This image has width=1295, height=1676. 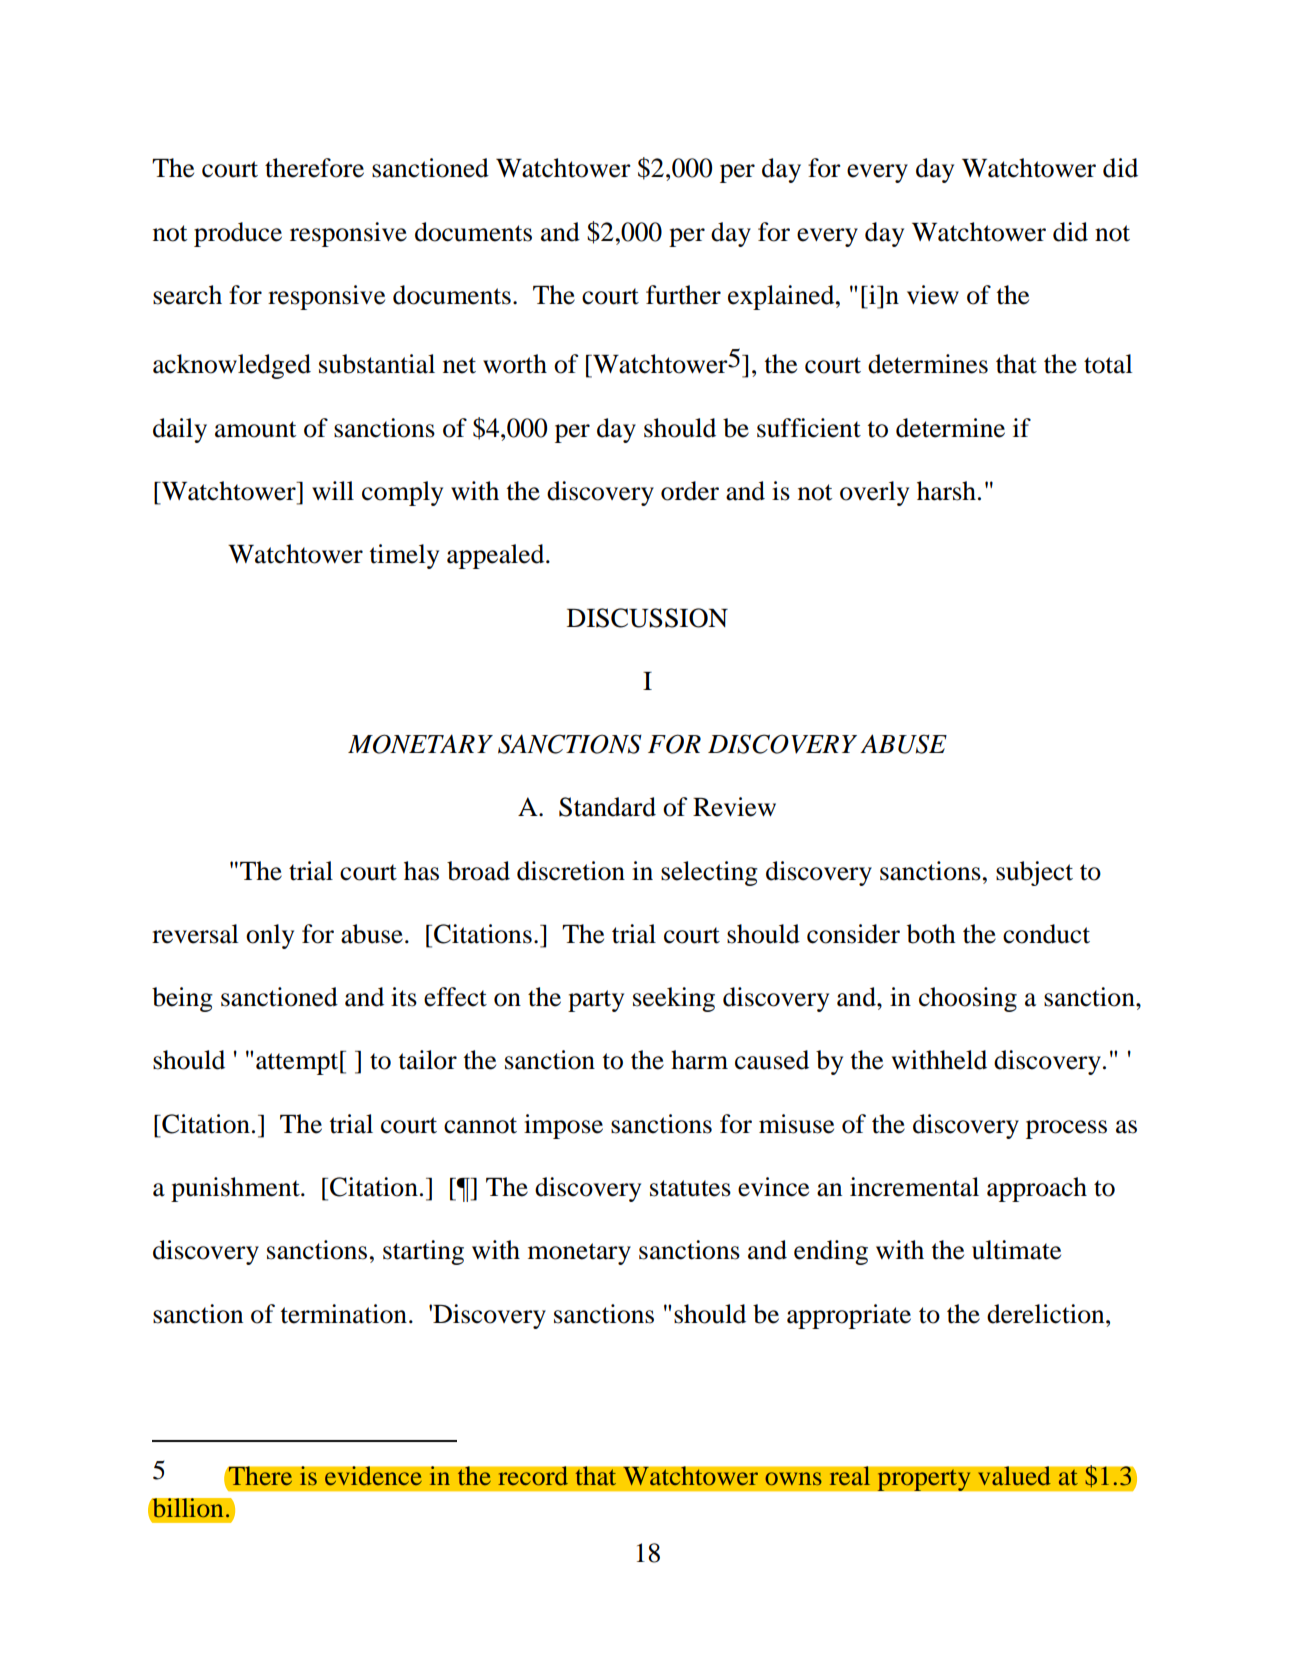 What do you see at coordinates (344, 1314) in the image?
I see `termination` at bounding box center [344, 1314].
